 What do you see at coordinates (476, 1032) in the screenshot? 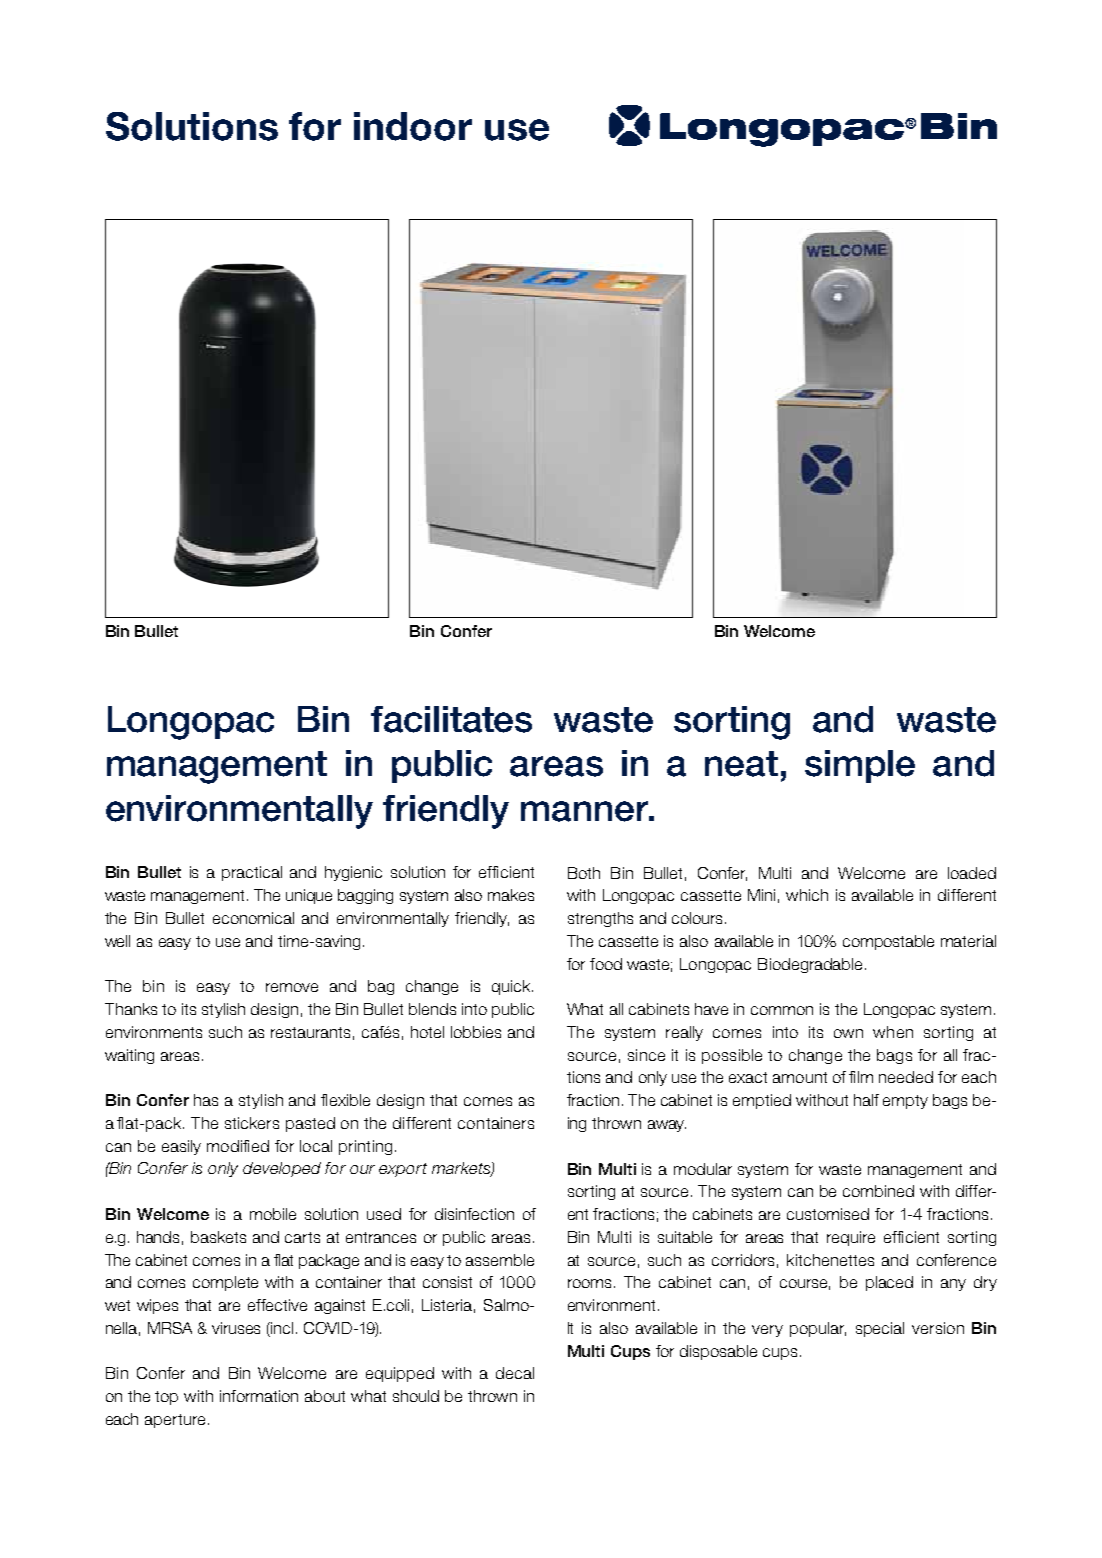
I see `lobbies` at bounding box center [476, 1032].
